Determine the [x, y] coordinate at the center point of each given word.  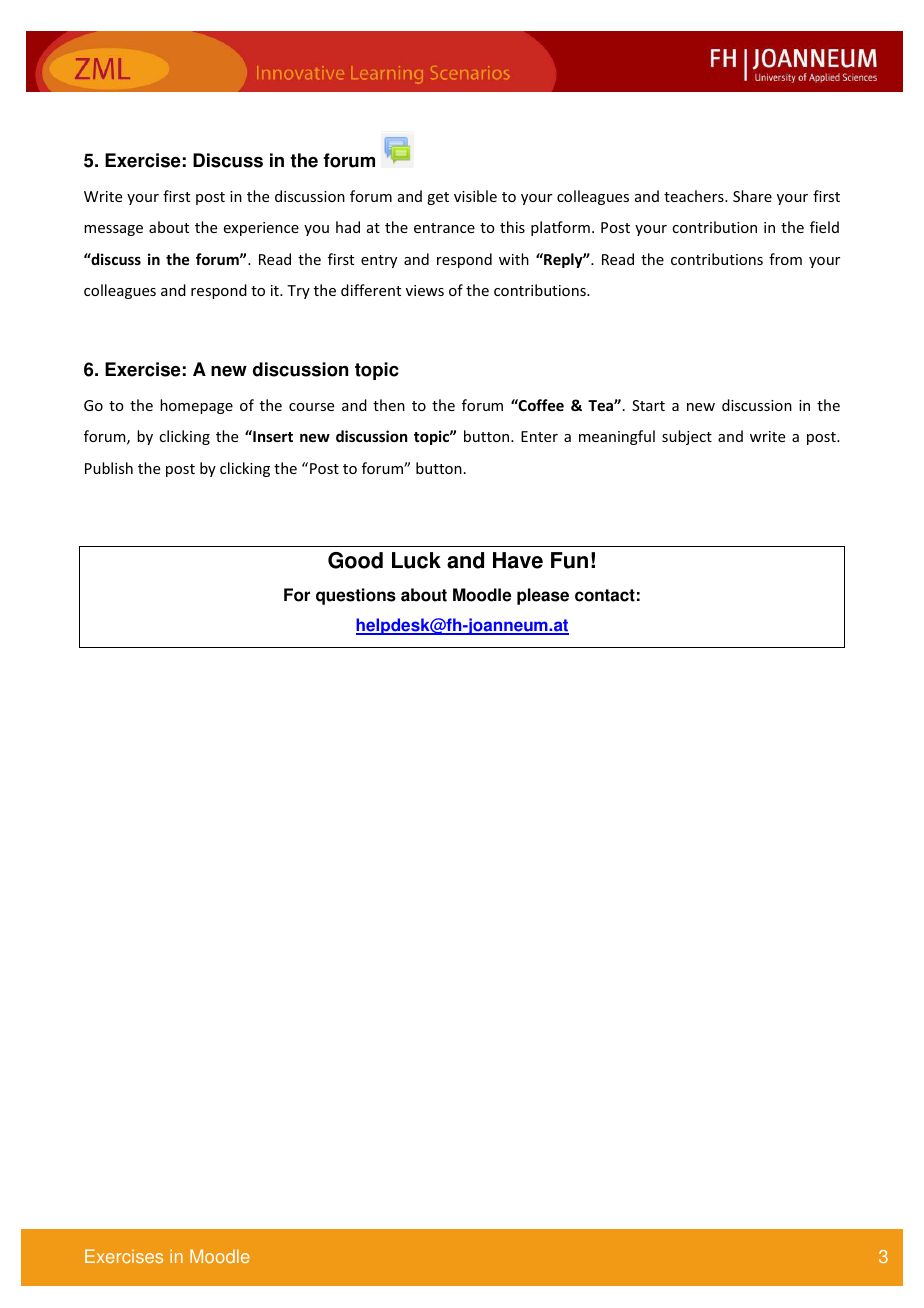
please [543, 596]
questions [356, 596]
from [785, 259]
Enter [539, 436]
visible [475, 196]
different [371, 290]
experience [261, 229]
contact [605, 595]
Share [752, 196]
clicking [184, 437]
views [425, 290]
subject [687, 437]
